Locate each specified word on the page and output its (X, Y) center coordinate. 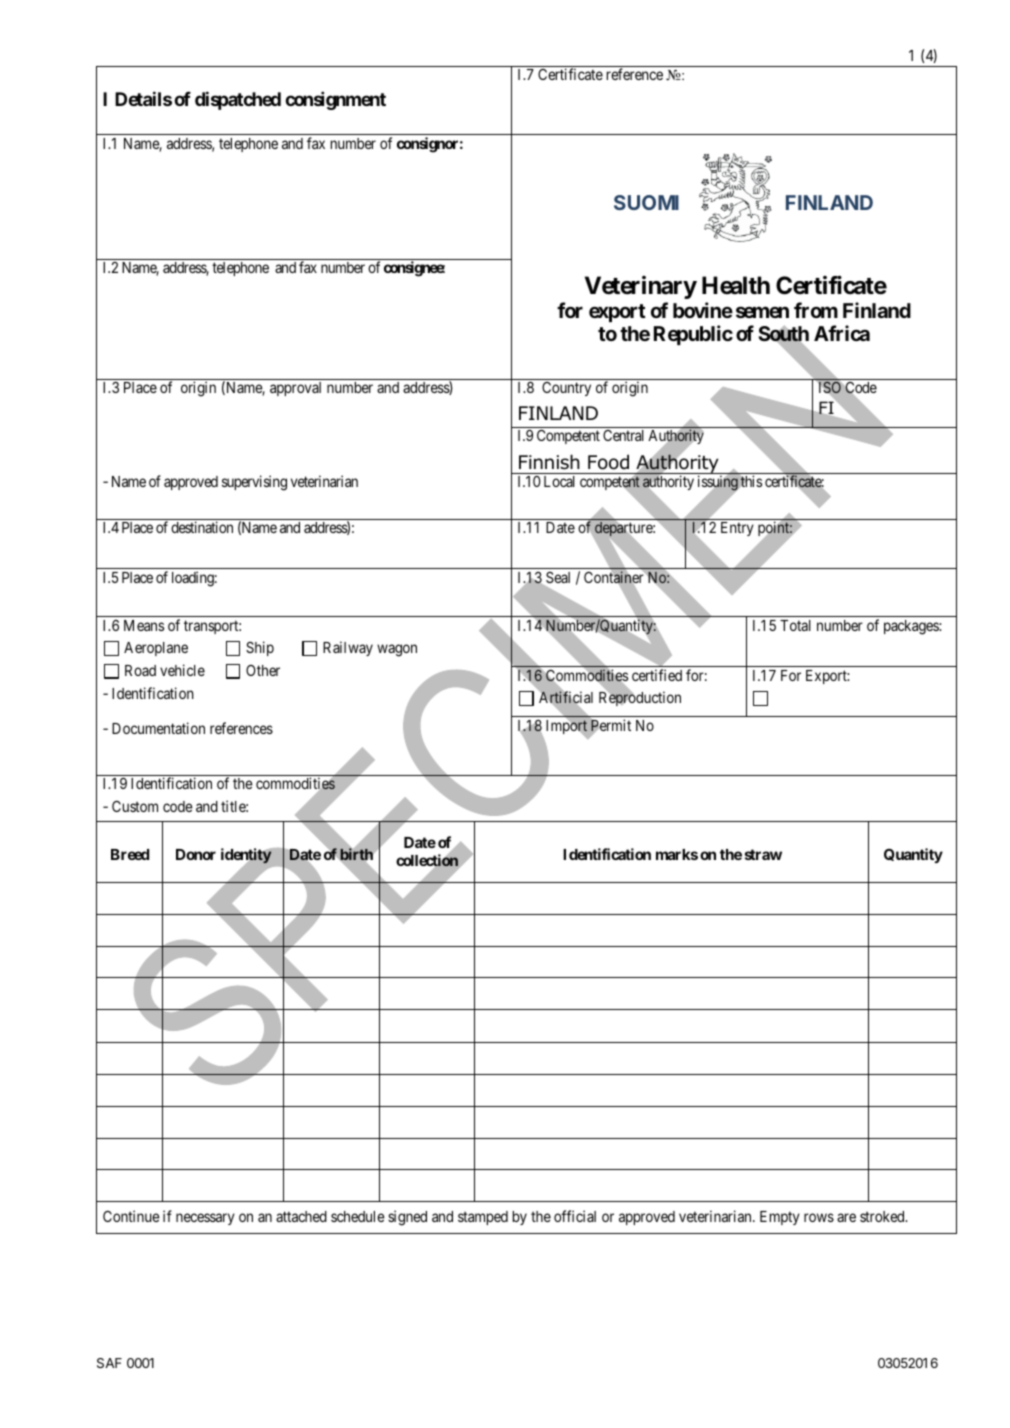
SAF (109, 1363)
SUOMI (646, 202)
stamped (483, 1218)
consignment (335, 100)
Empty (780, 1218)
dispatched (238, 100)
